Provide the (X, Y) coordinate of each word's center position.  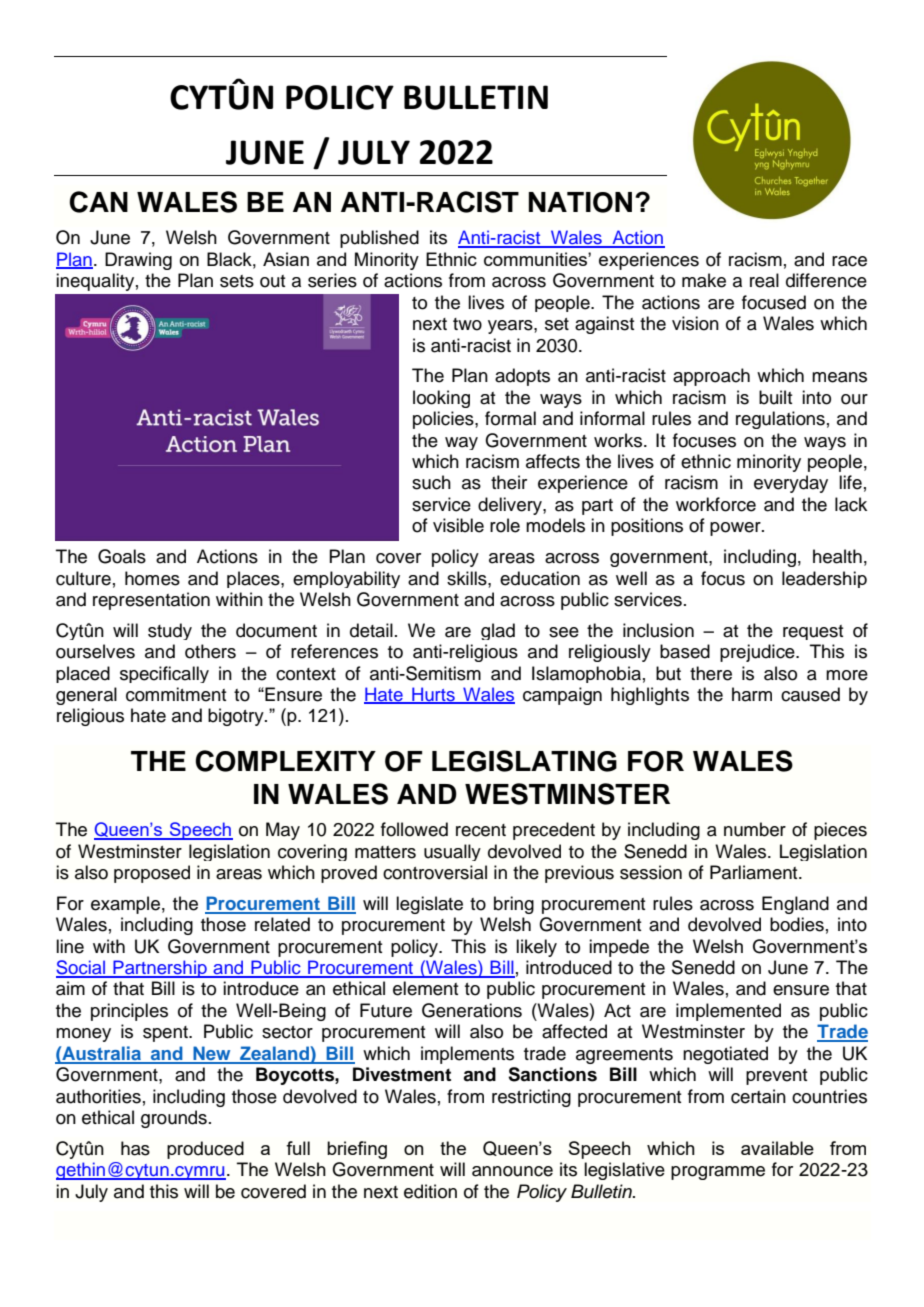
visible (458, 525)
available (777, 1148)
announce (512, 1171)
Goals (122, 556)
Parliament (755, 872)
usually (452, 852)
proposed (152, 874)
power (736, 529)
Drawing (138, 261)
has (135, 1148)
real (764, 280)
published (379, 239)
